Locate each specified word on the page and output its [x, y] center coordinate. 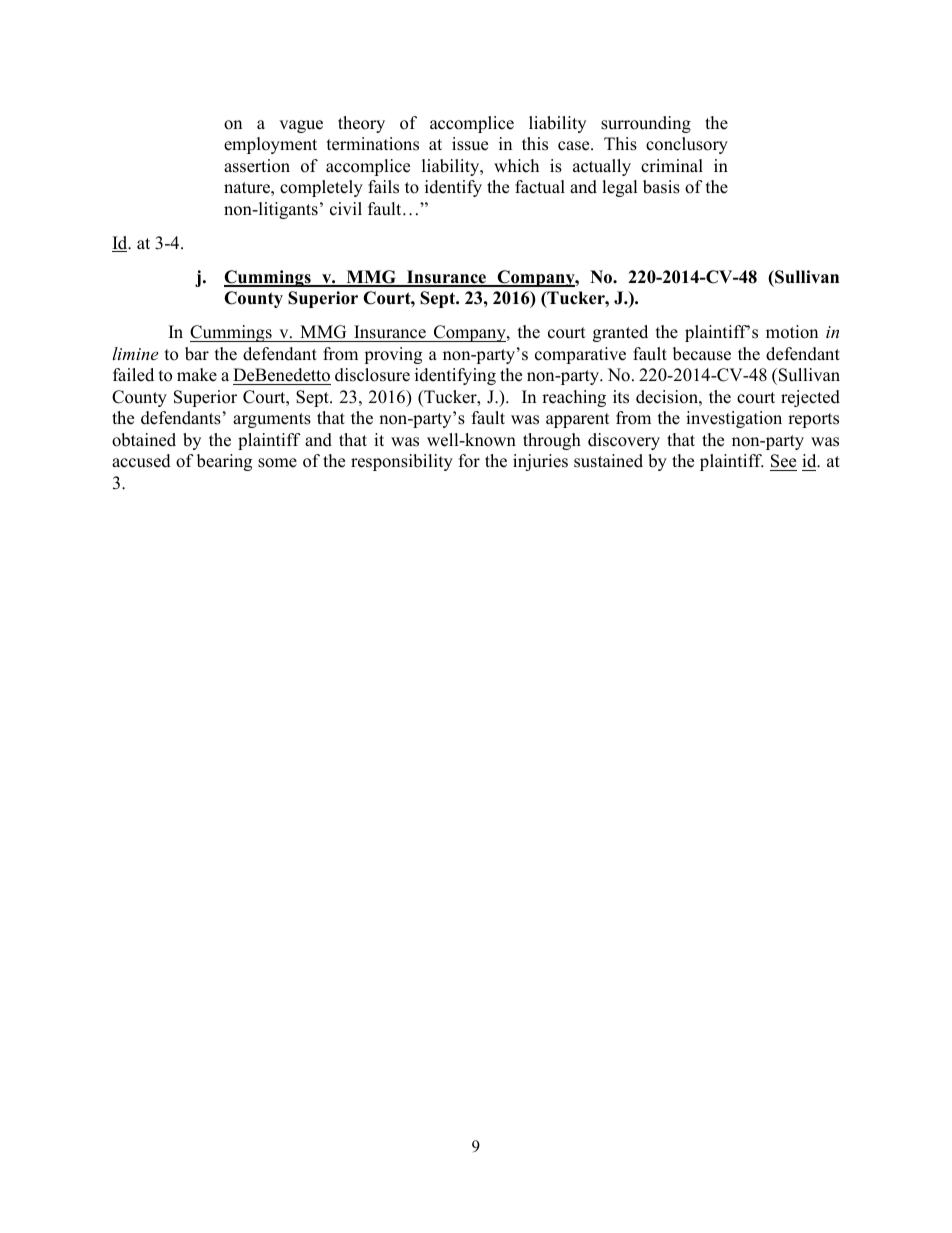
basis [661, 187]
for [469, 461]
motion [792, 332]
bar [197, 354]
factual [540, 187]
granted [620, 333]
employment [270, 145]
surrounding [646, 124]
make [197, 375]
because [702, 354]
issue [470, 144]
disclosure [372, 375]
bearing [224, 462]
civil [346, 209]
